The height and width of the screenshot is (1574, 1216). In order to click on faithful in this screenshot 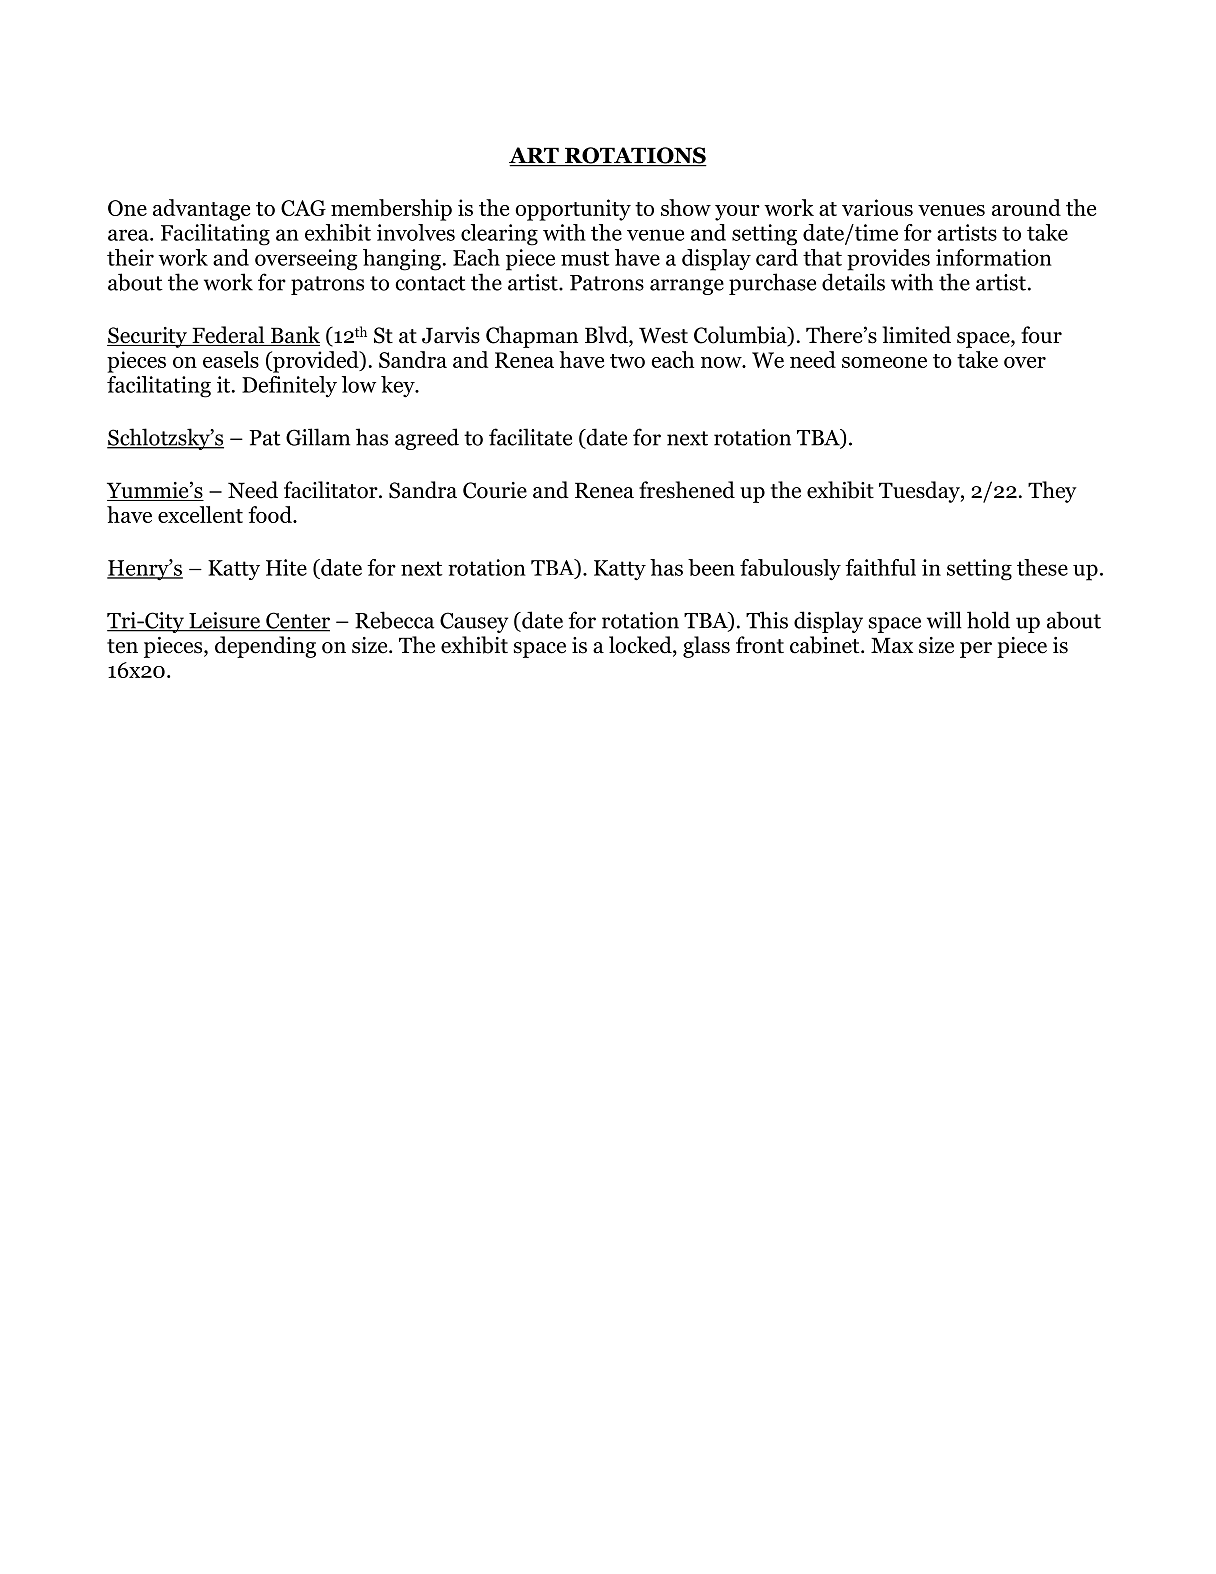, I will do `click(880, 567)`.
